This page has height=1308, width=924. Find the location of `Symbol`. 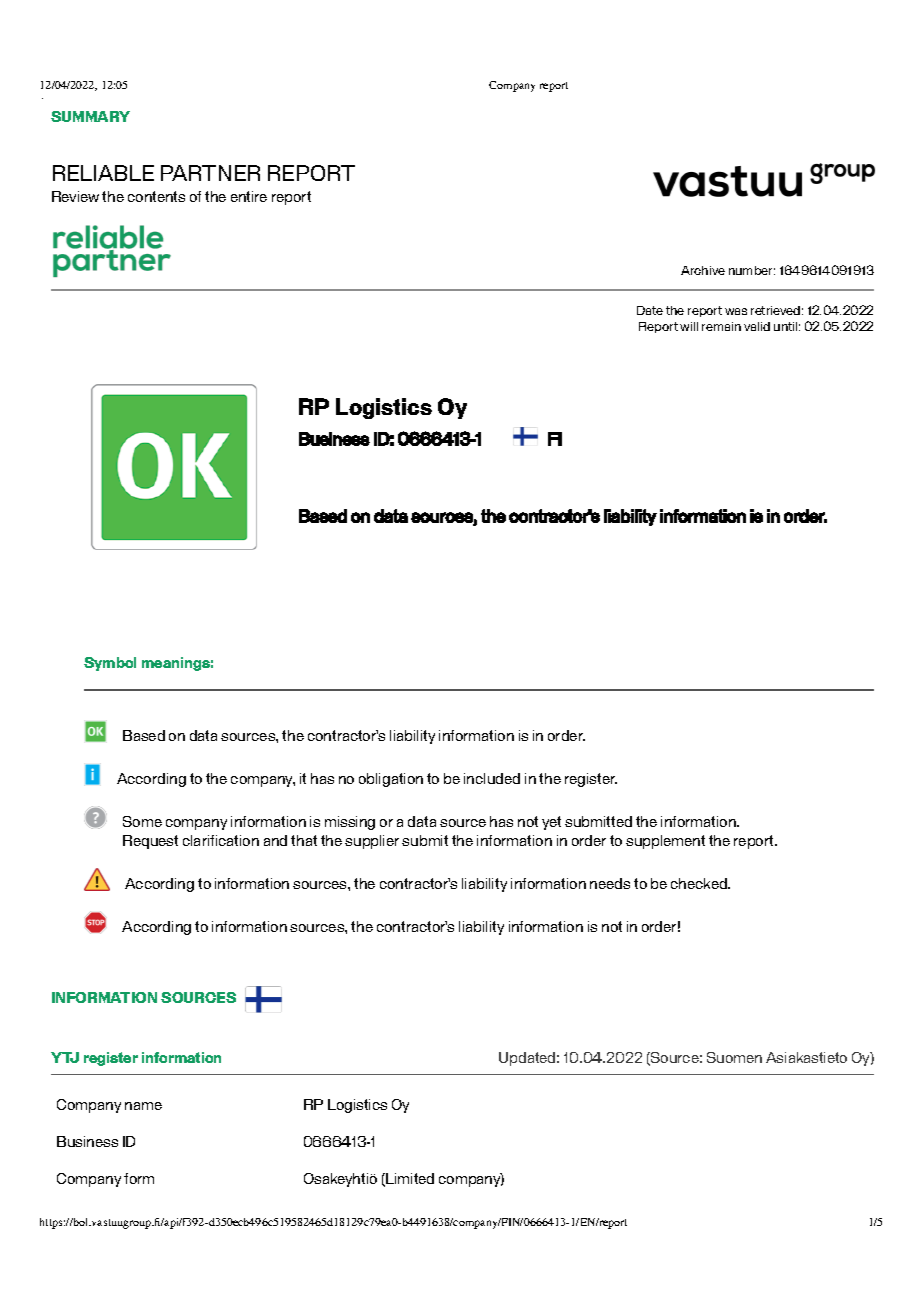

Symbol is located at coordinates (110, 664).
